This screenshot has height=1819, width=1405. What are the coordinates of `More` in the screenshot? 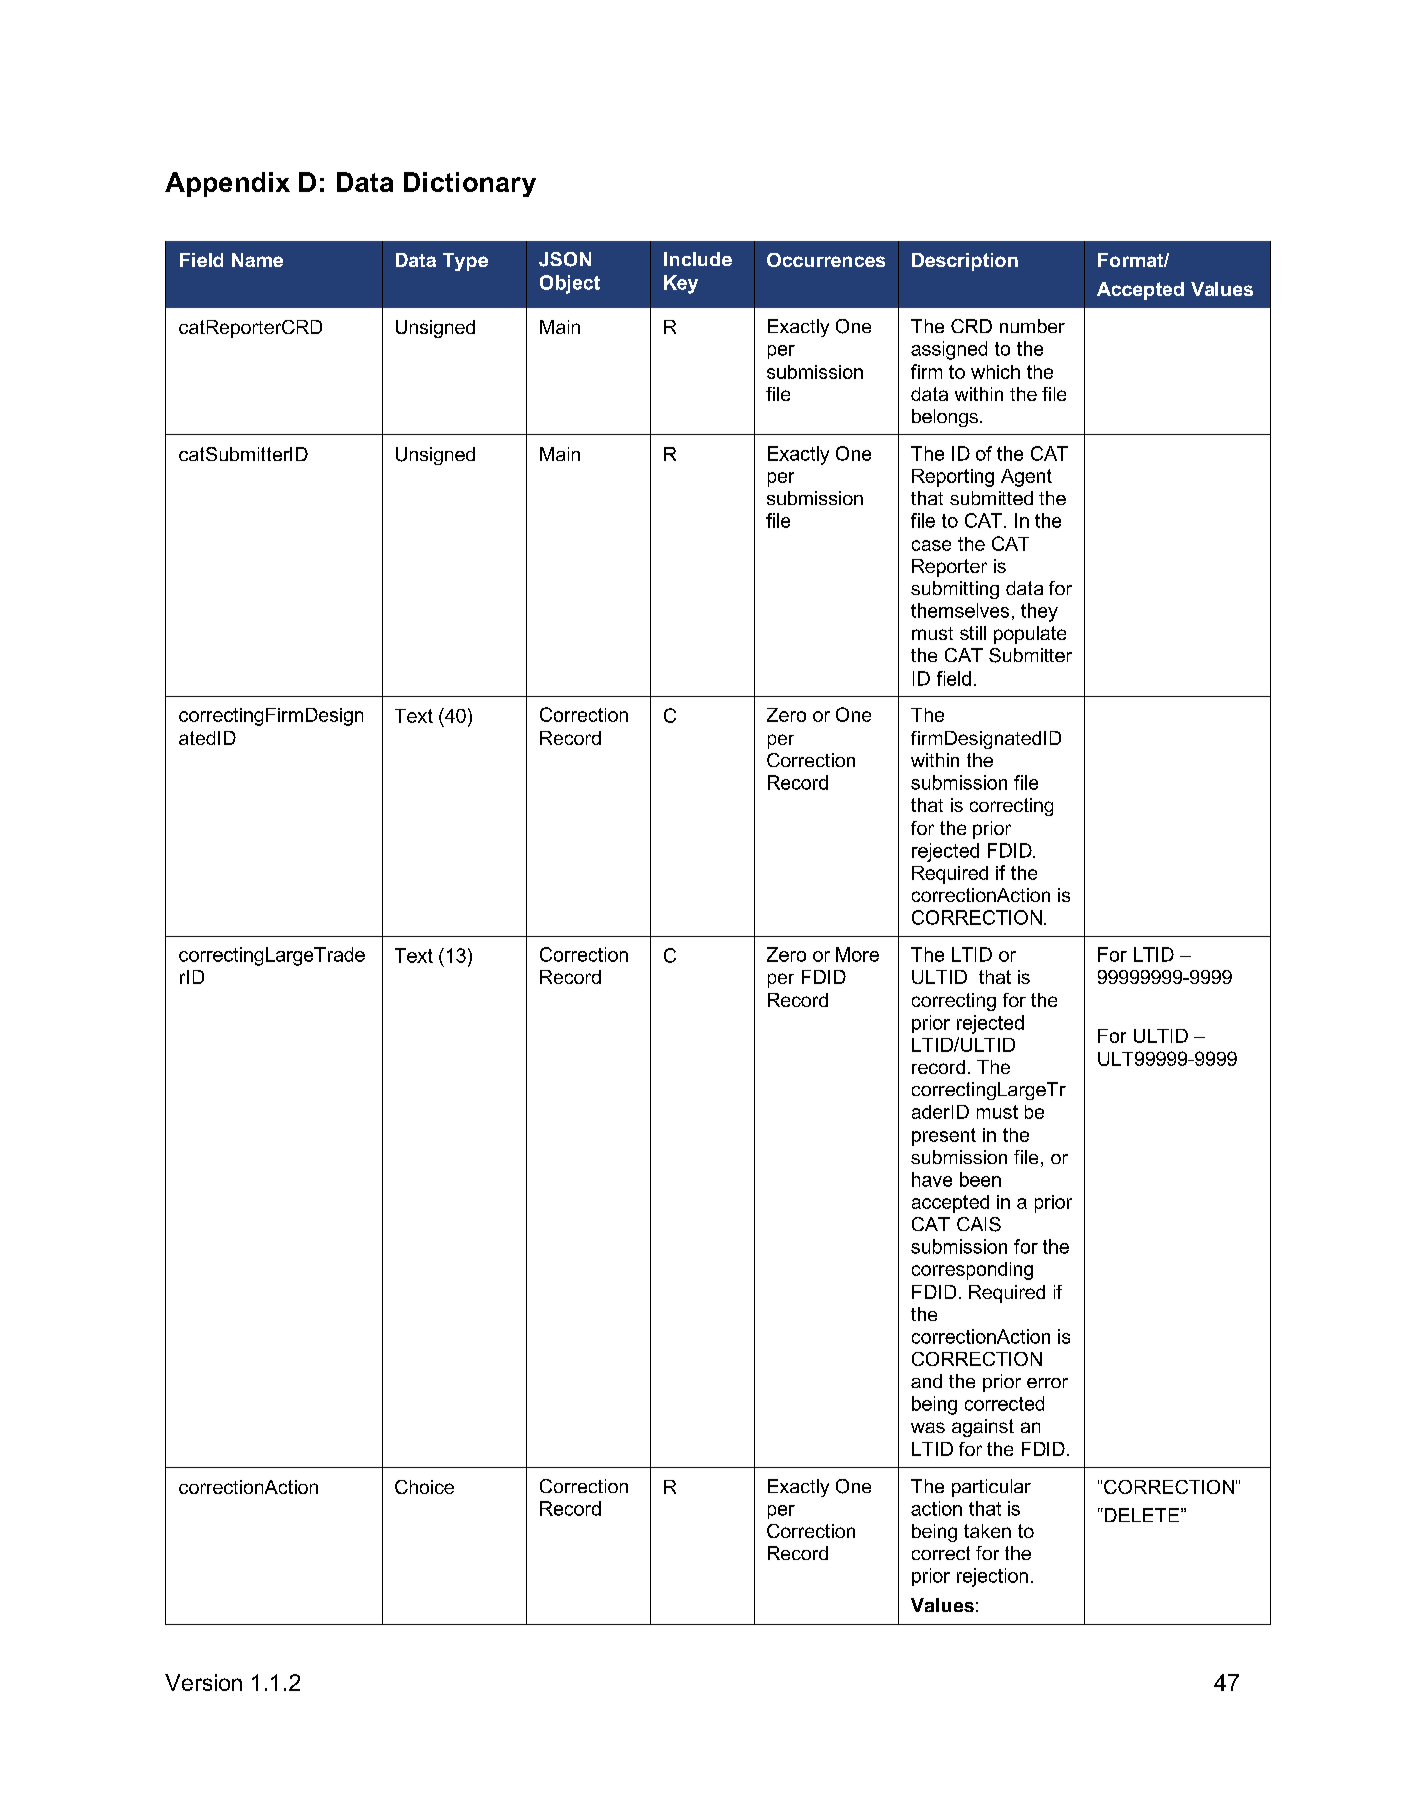 It's located at (857, 954).
